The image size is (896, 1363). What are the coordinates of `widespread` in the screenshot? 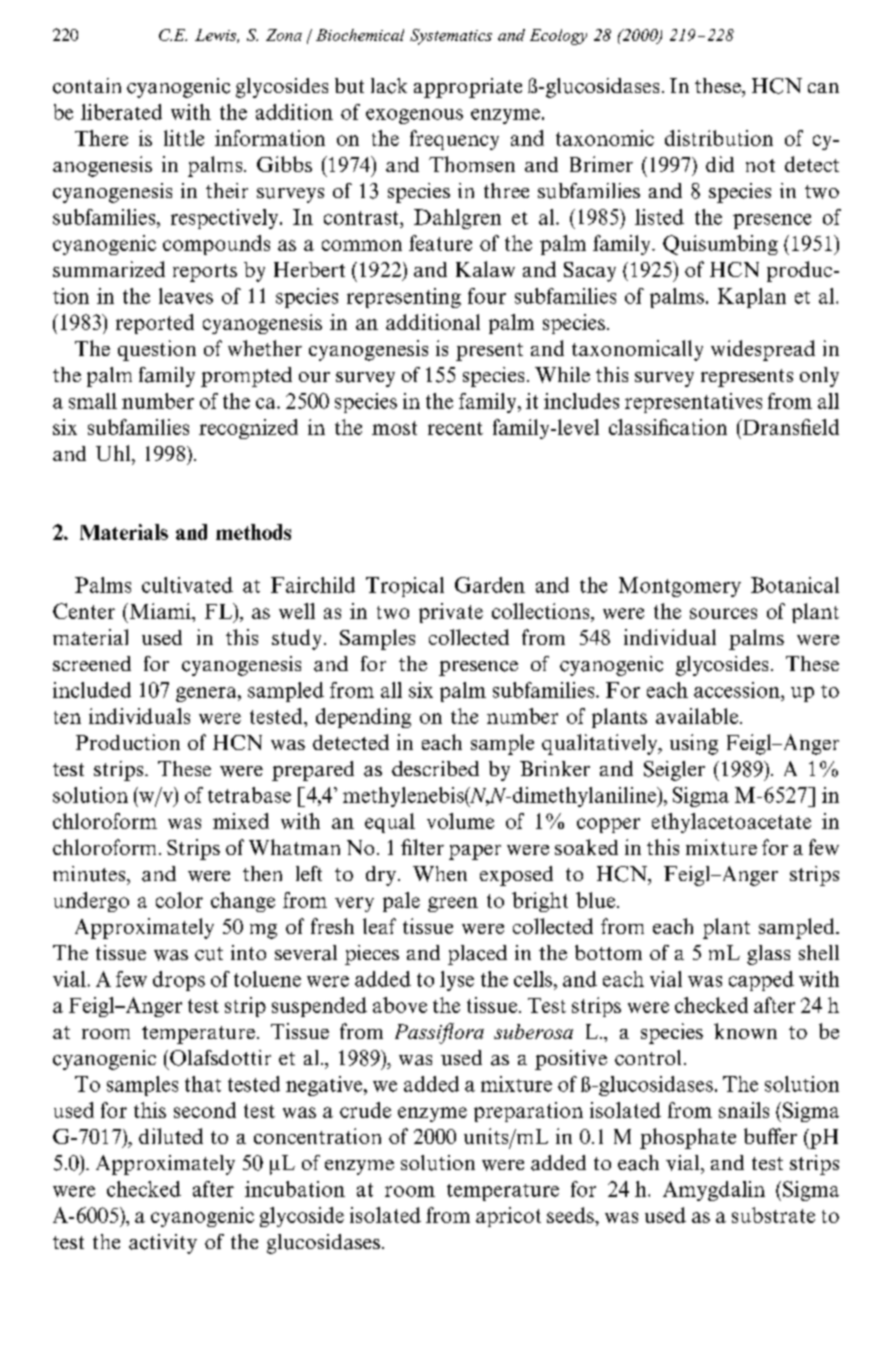 It's located at (763, 350).
